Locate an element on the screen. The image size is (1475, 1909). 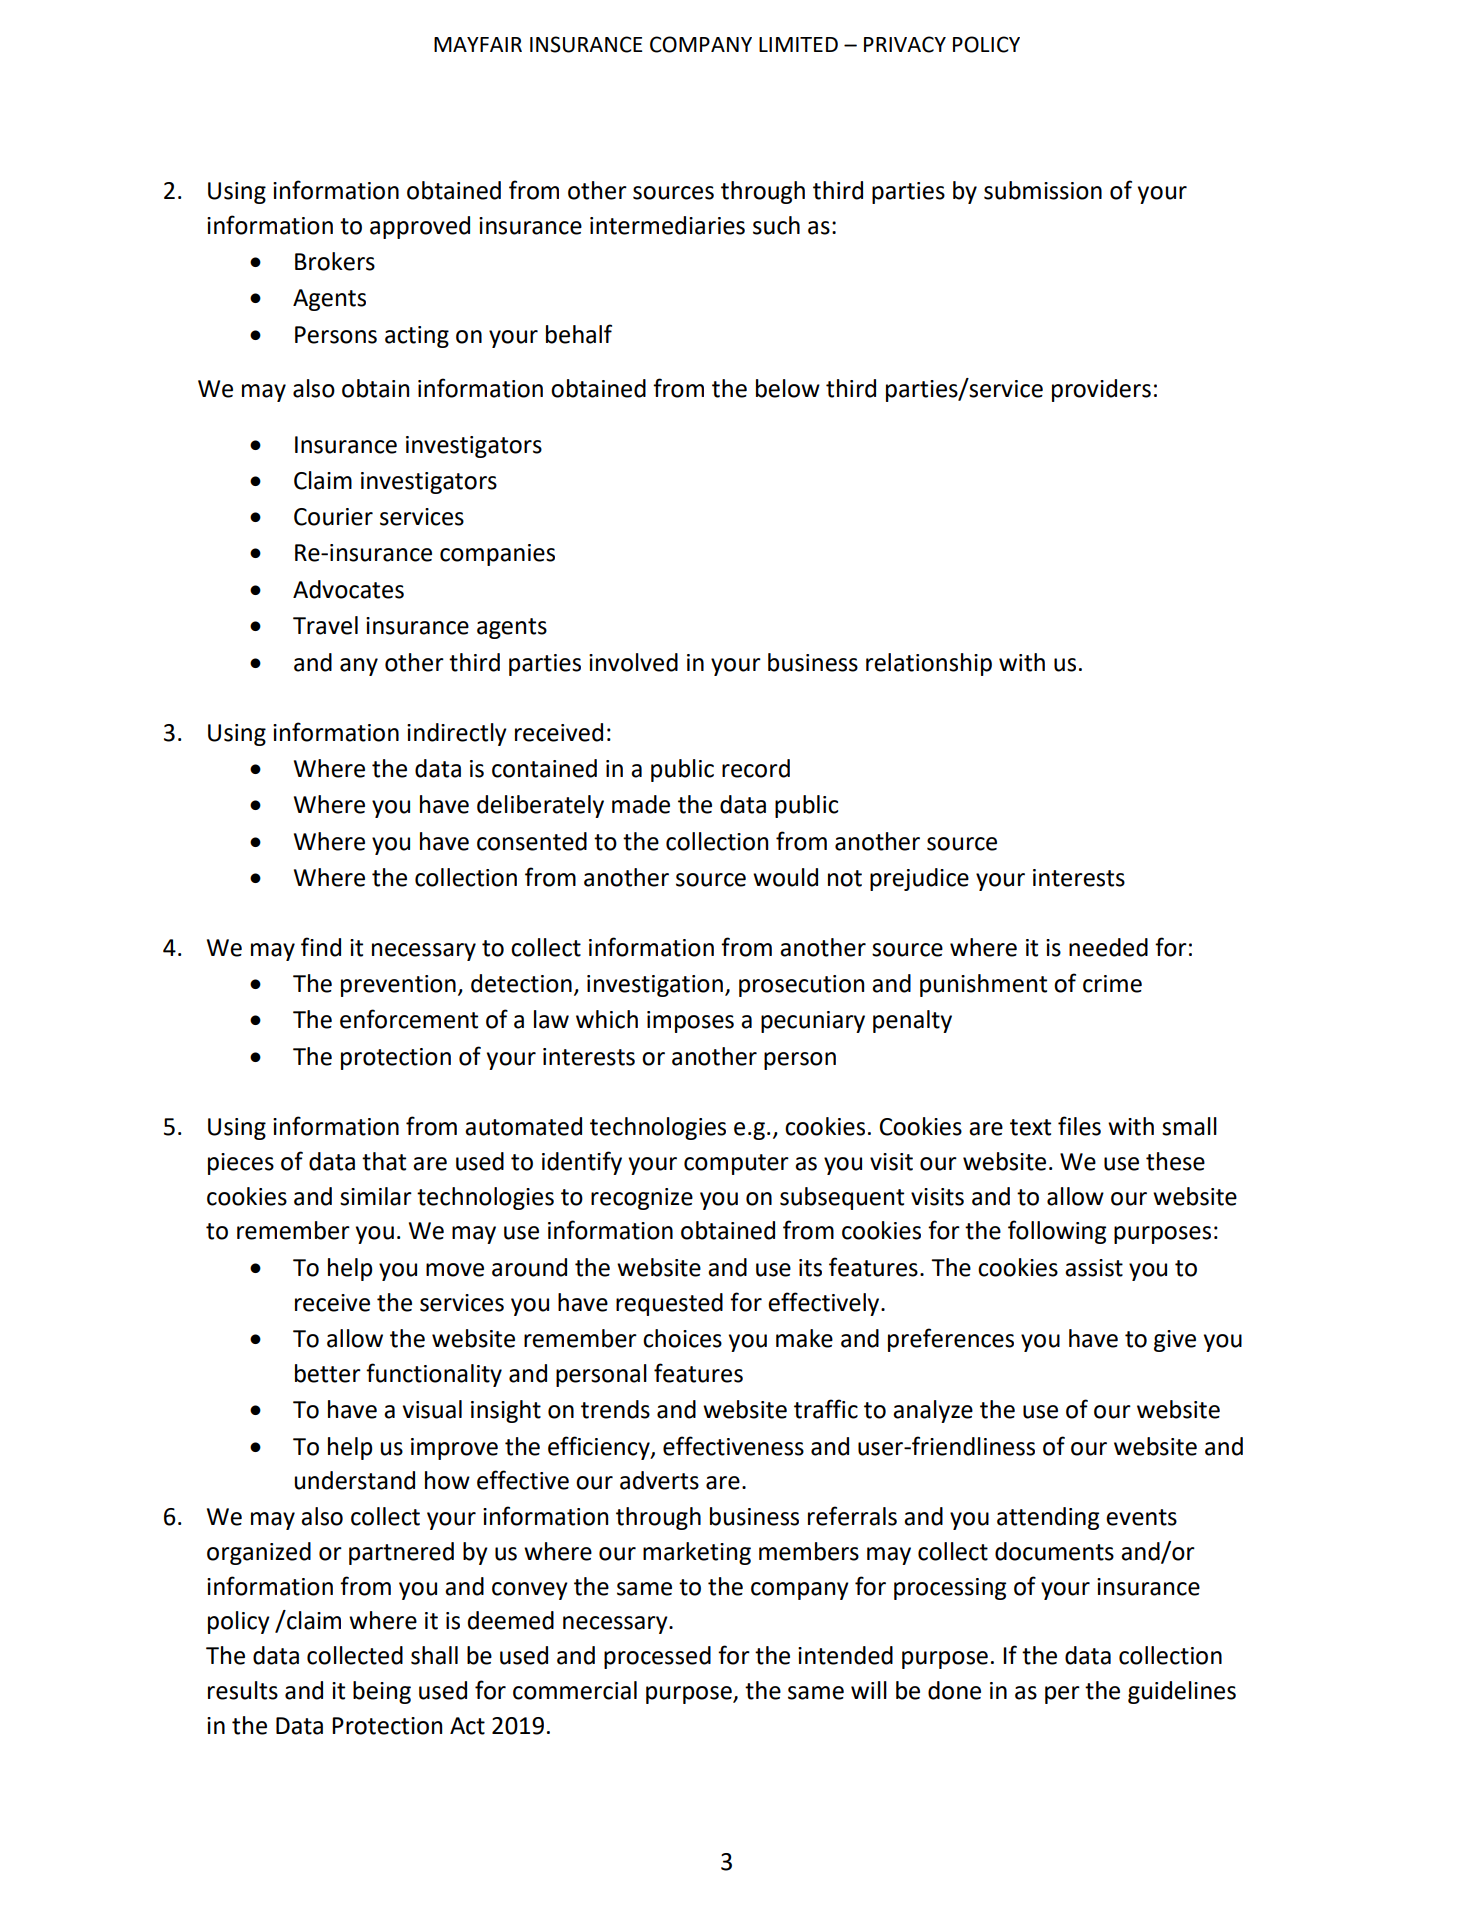
documents is located at coordinates (1054, 1551).
